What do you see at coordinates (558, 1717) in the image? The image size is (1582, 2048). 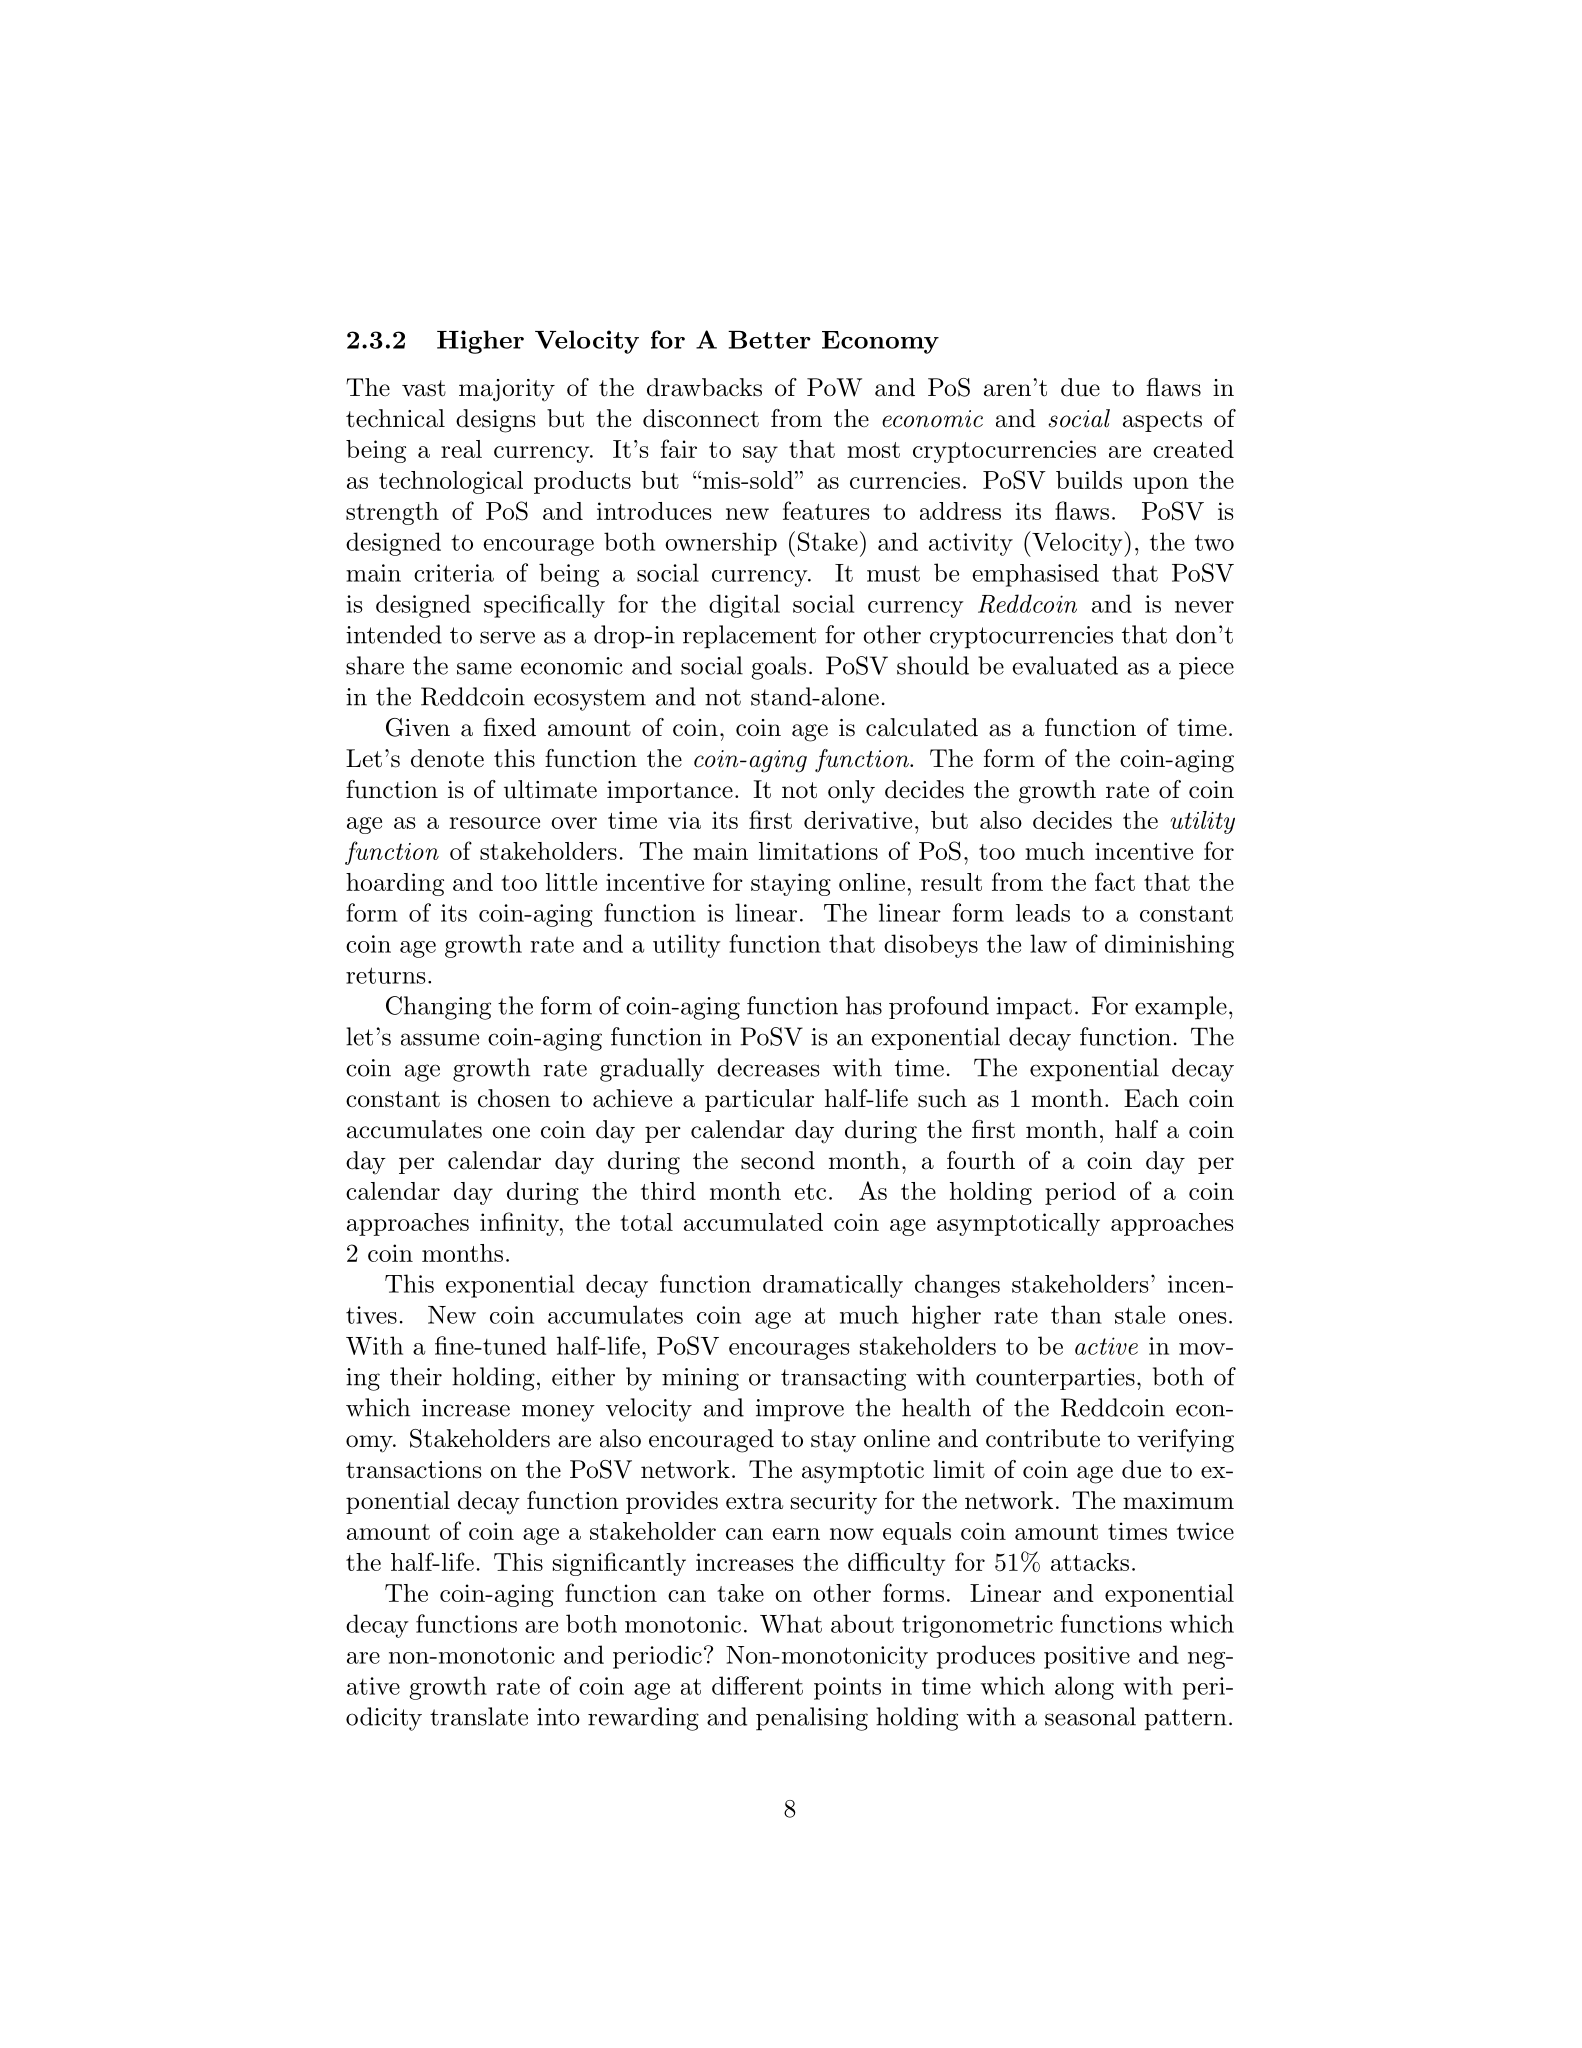 I see `into` at bounding box center [558, 1717].
